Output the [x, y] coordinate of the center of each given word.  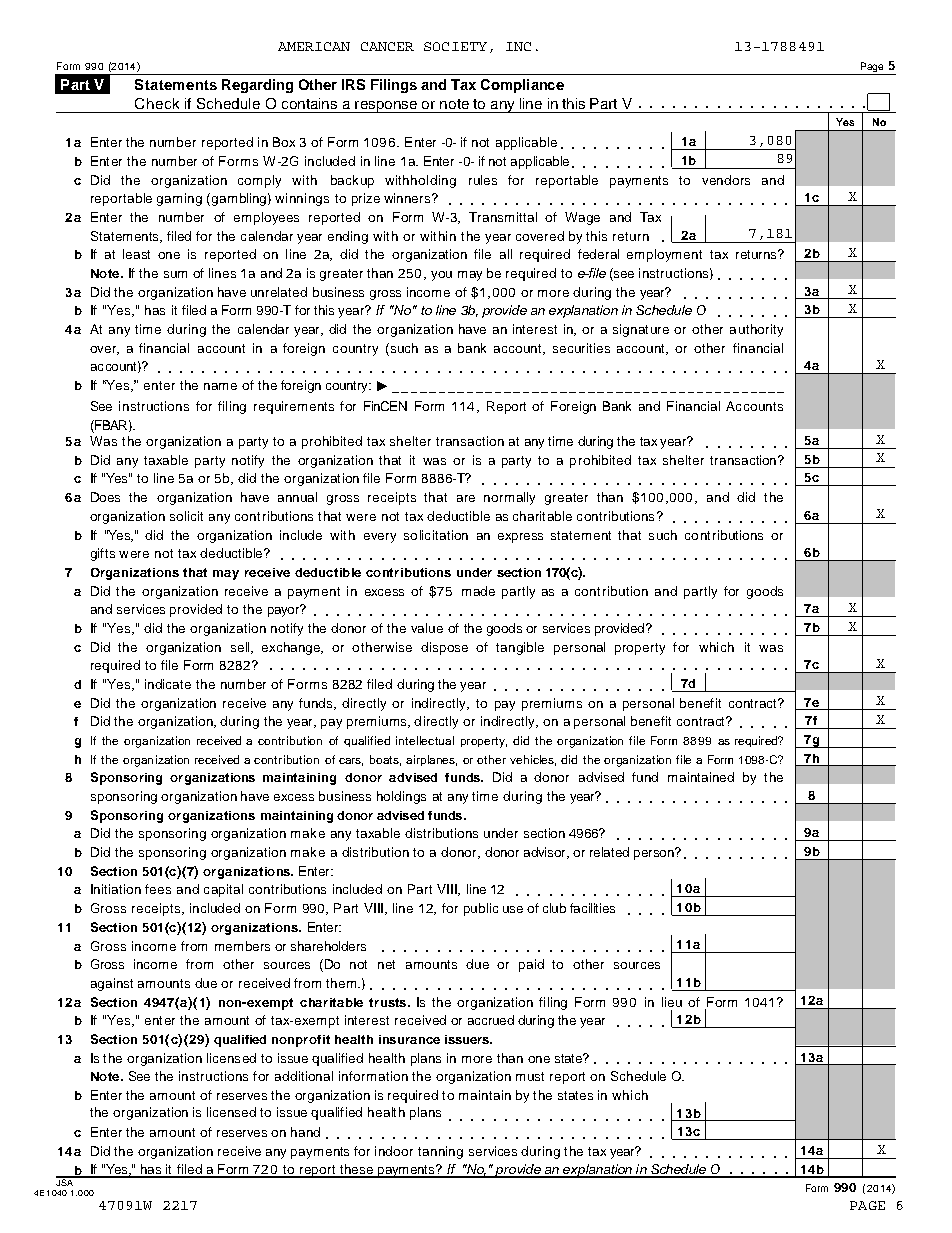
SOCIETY [455, 46]
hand [305, 1132]
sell [241, 648]
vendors [726, 180]
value [427, 628]
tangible [520, 648]
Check [157, 103]
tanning [440, 1152]
